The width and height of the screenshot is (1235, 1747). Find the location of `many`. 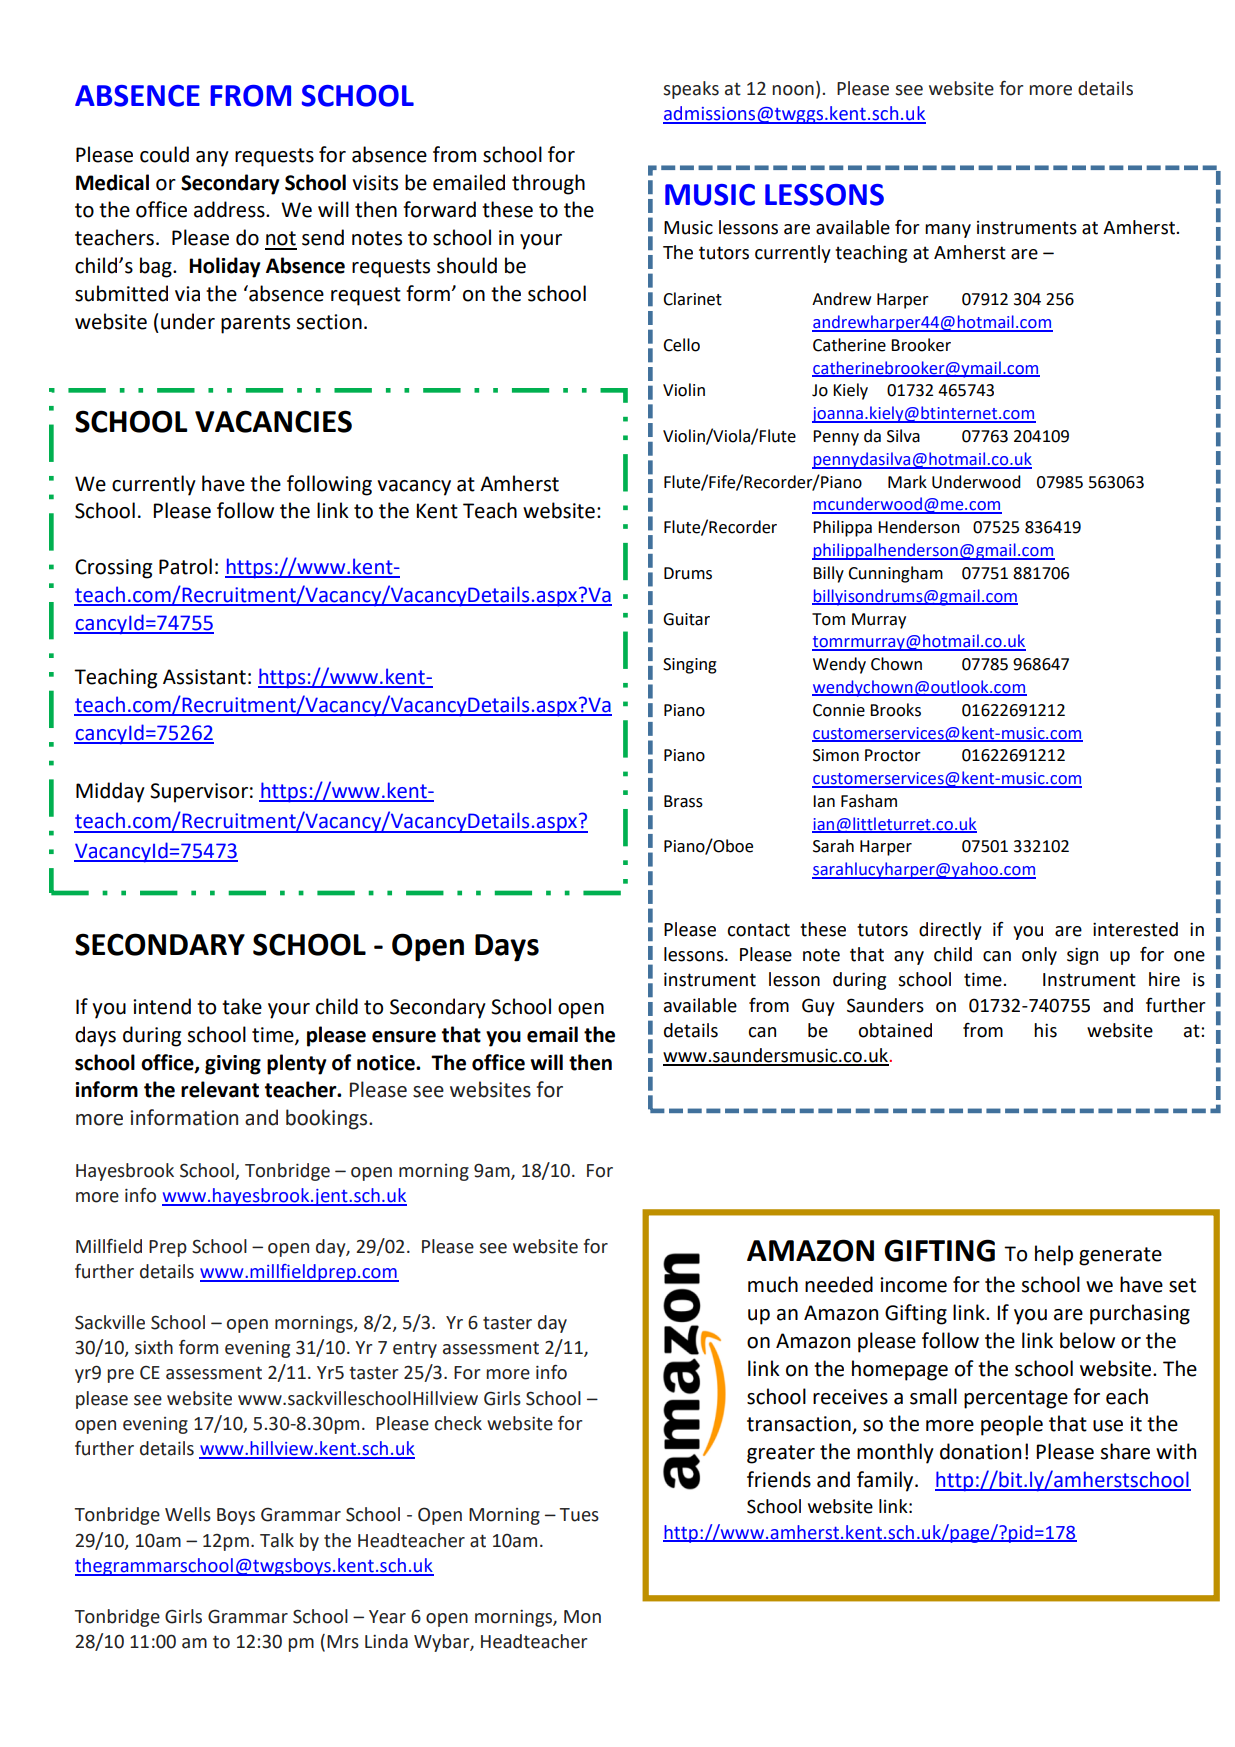

many is located at coordinates (948, 231).
